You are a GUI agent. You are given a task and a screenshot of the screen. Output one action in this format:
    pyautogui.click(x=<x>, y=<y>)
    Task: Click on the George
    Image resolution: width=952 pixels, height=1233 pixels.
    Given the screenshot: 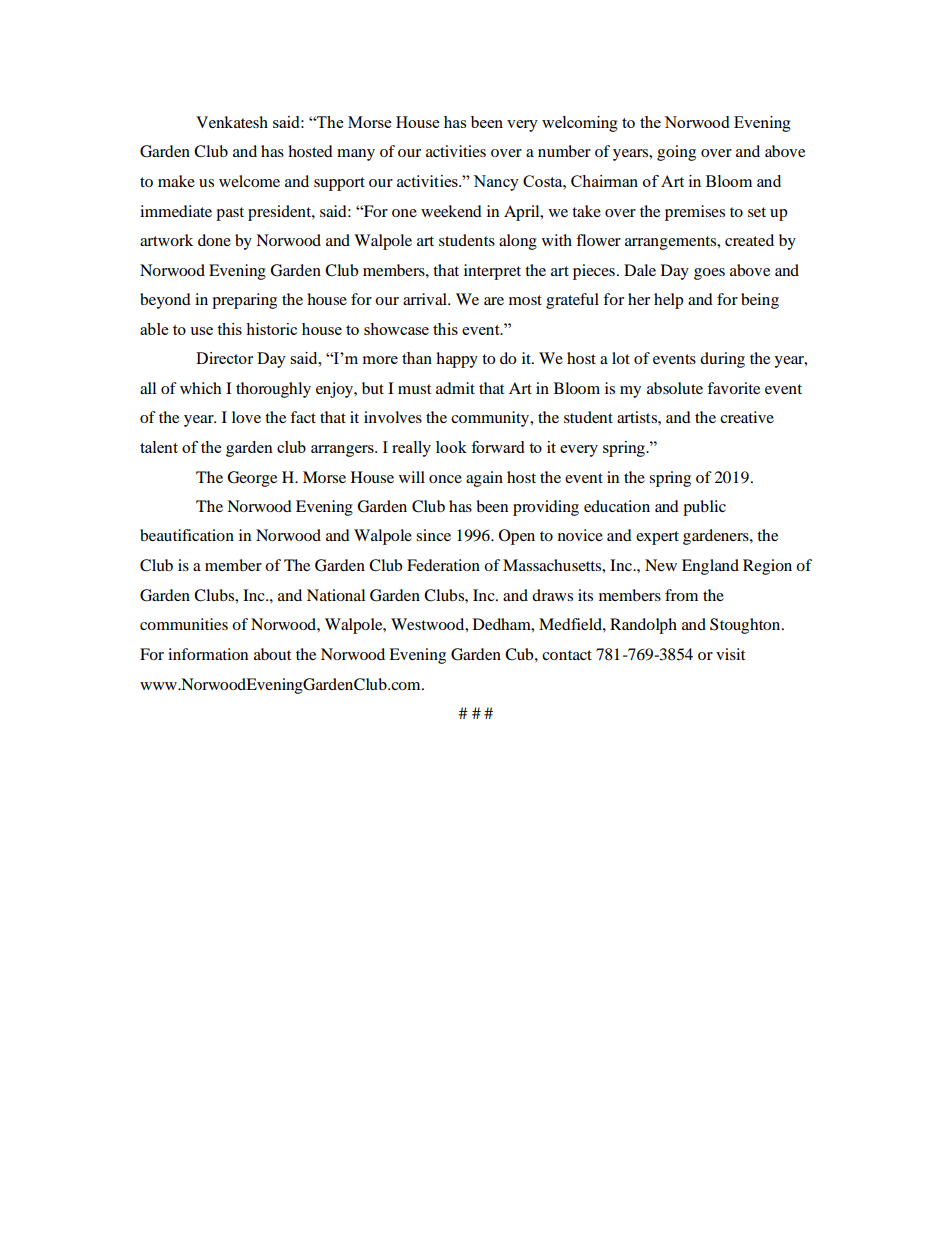 What is the action you would take?
    pyautogui.click(x=252, y=479)
